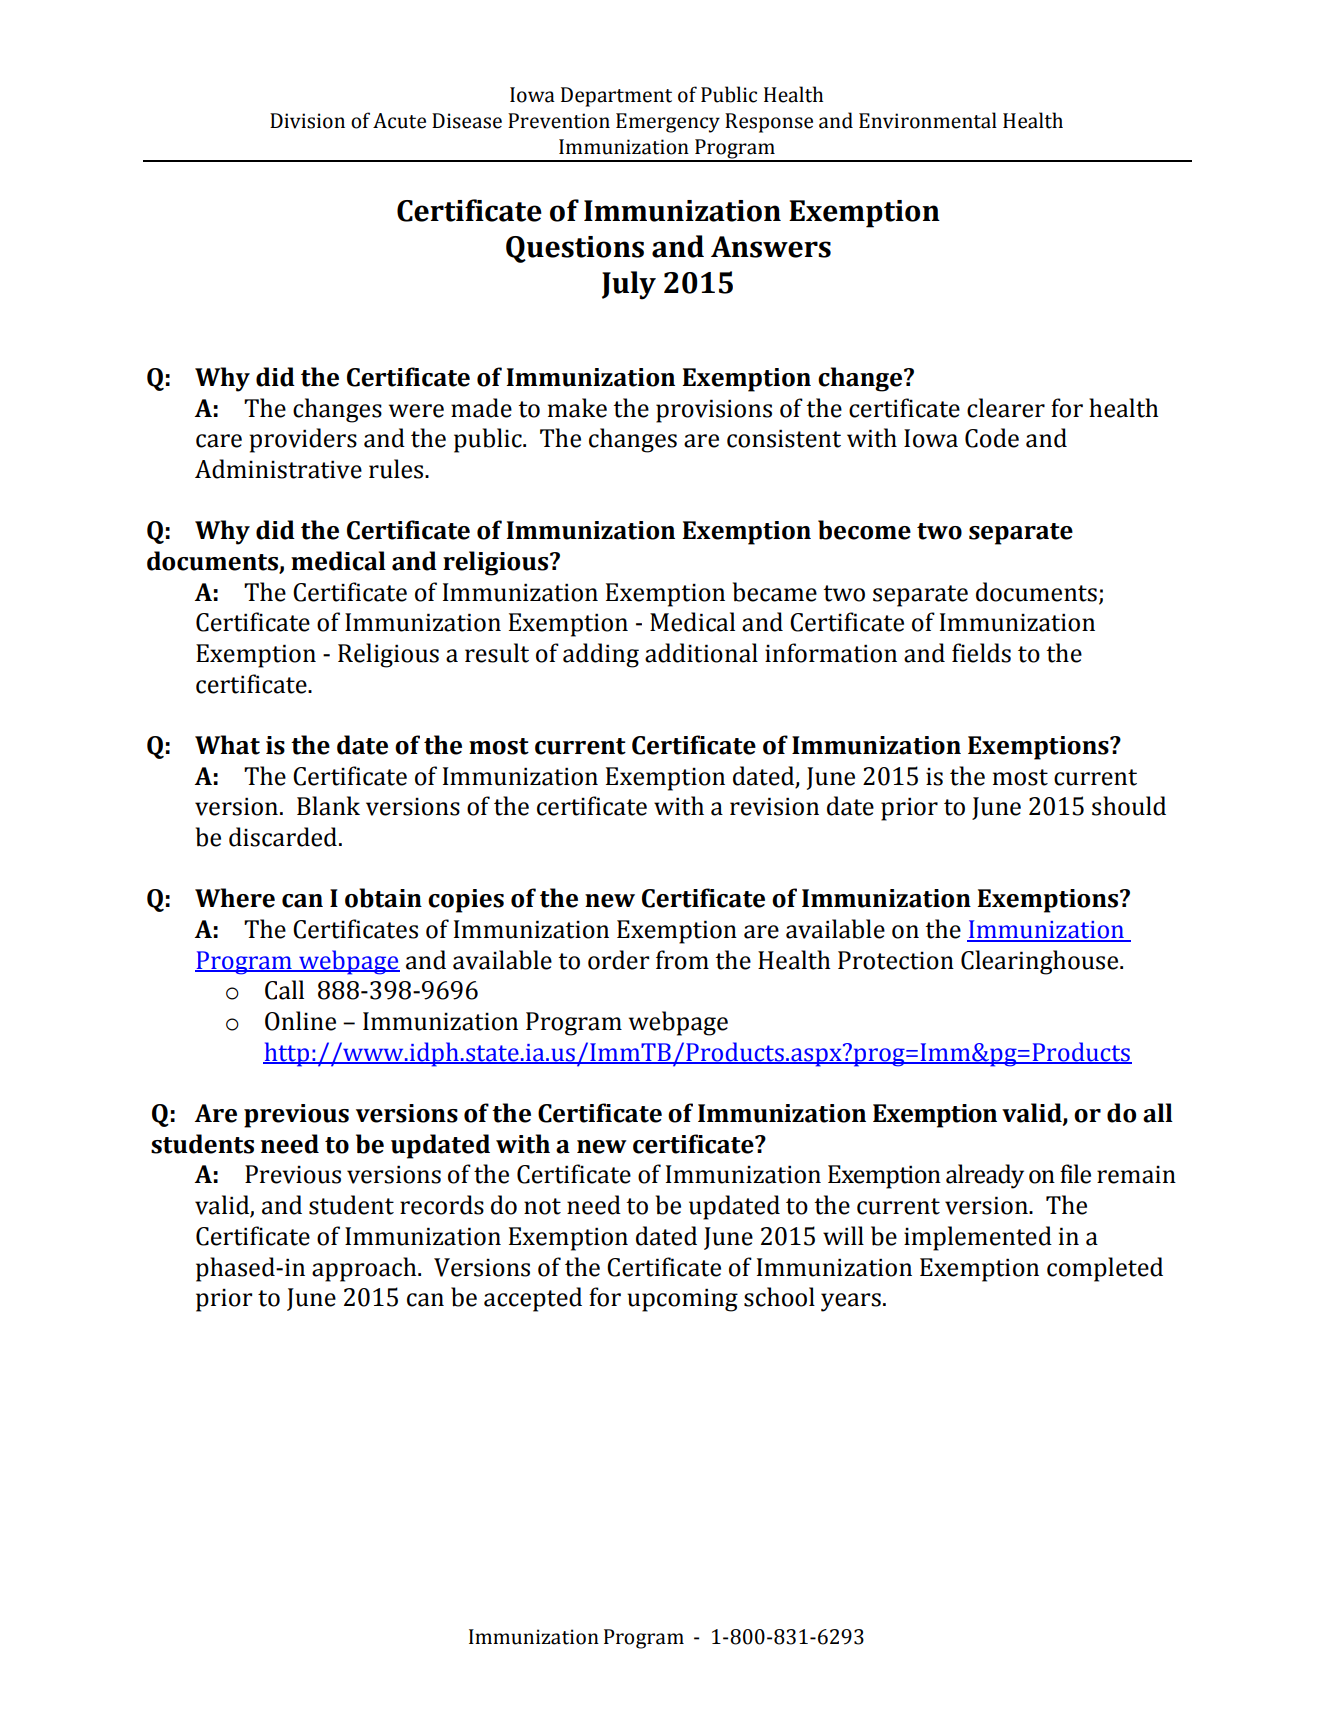 The image size is (1334, 1727). Describe the element at coordinates (682, 1300) in the screenshot. I see `upcoming` at that location.
